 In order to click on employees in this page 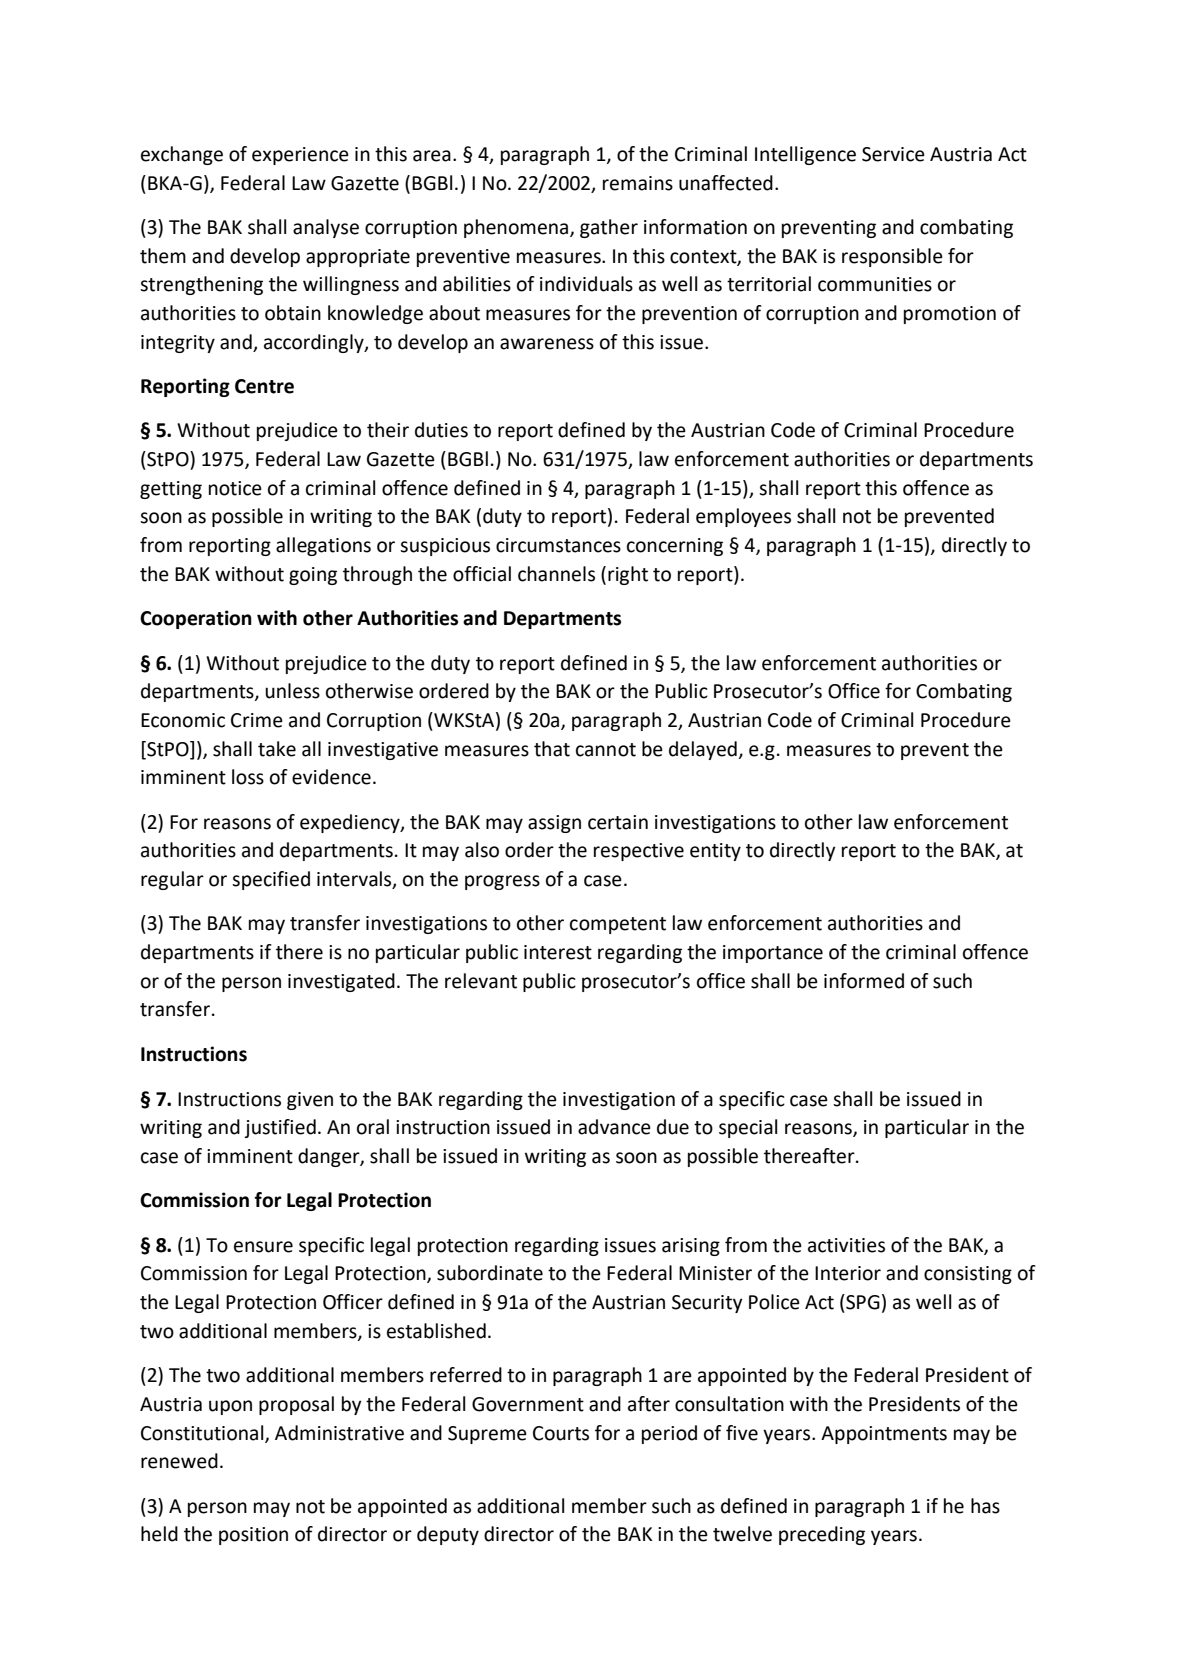, I will do `click(743, 517)`.
